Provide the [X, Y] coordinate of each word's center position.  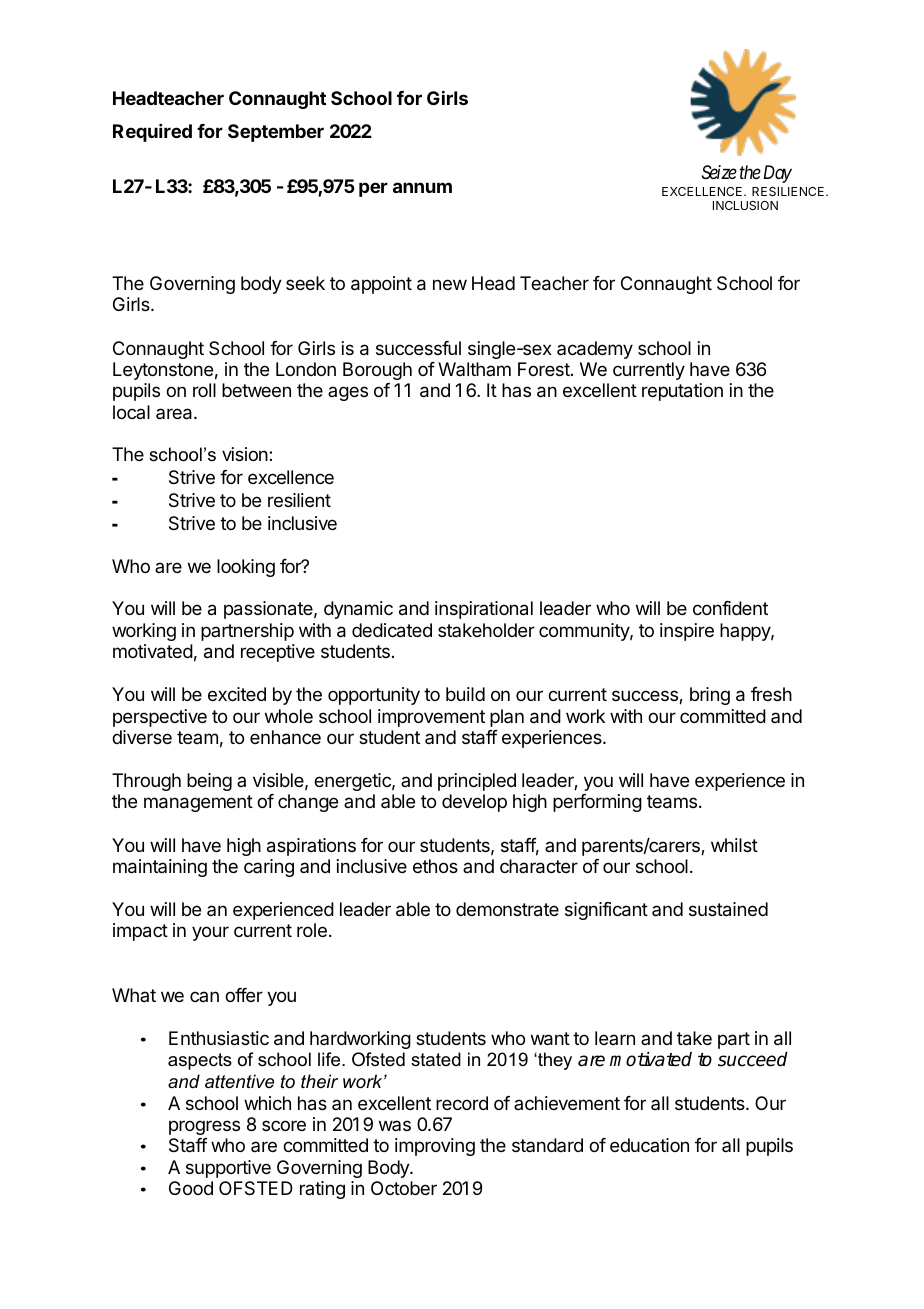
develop [474, 803]
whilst [734, 845]
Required [152, 133]
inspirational [484, 610]
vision [245, 454]
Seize [719, 172]
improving [435, 1147]
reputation [682, 392]
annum [422, 187]
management [198, 803]
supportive [228, 1169]
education [649, 1145]
